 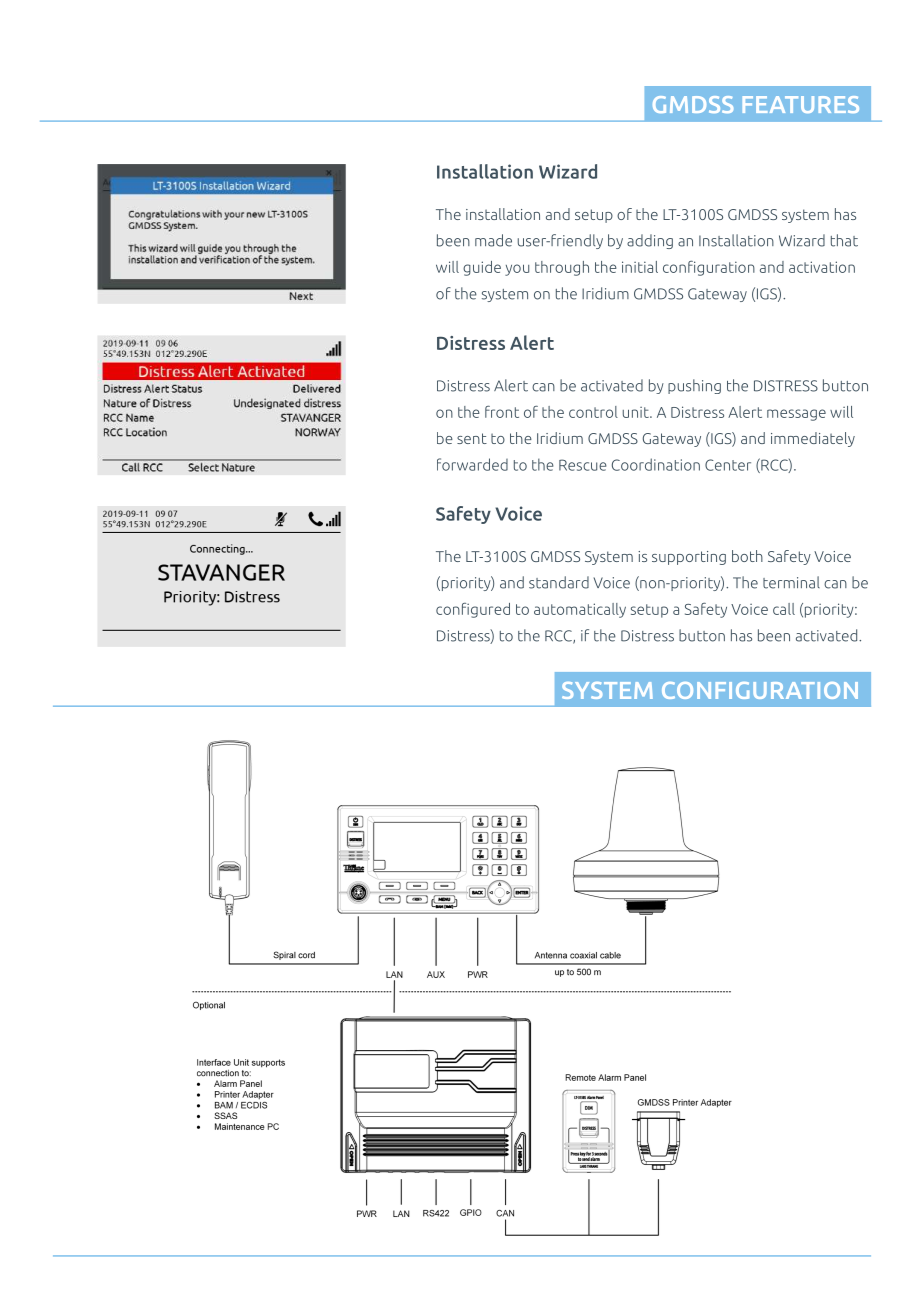 What do you see at coordinates (844, 240) in the page?
I see `that` at bounding box center [844, 240].
